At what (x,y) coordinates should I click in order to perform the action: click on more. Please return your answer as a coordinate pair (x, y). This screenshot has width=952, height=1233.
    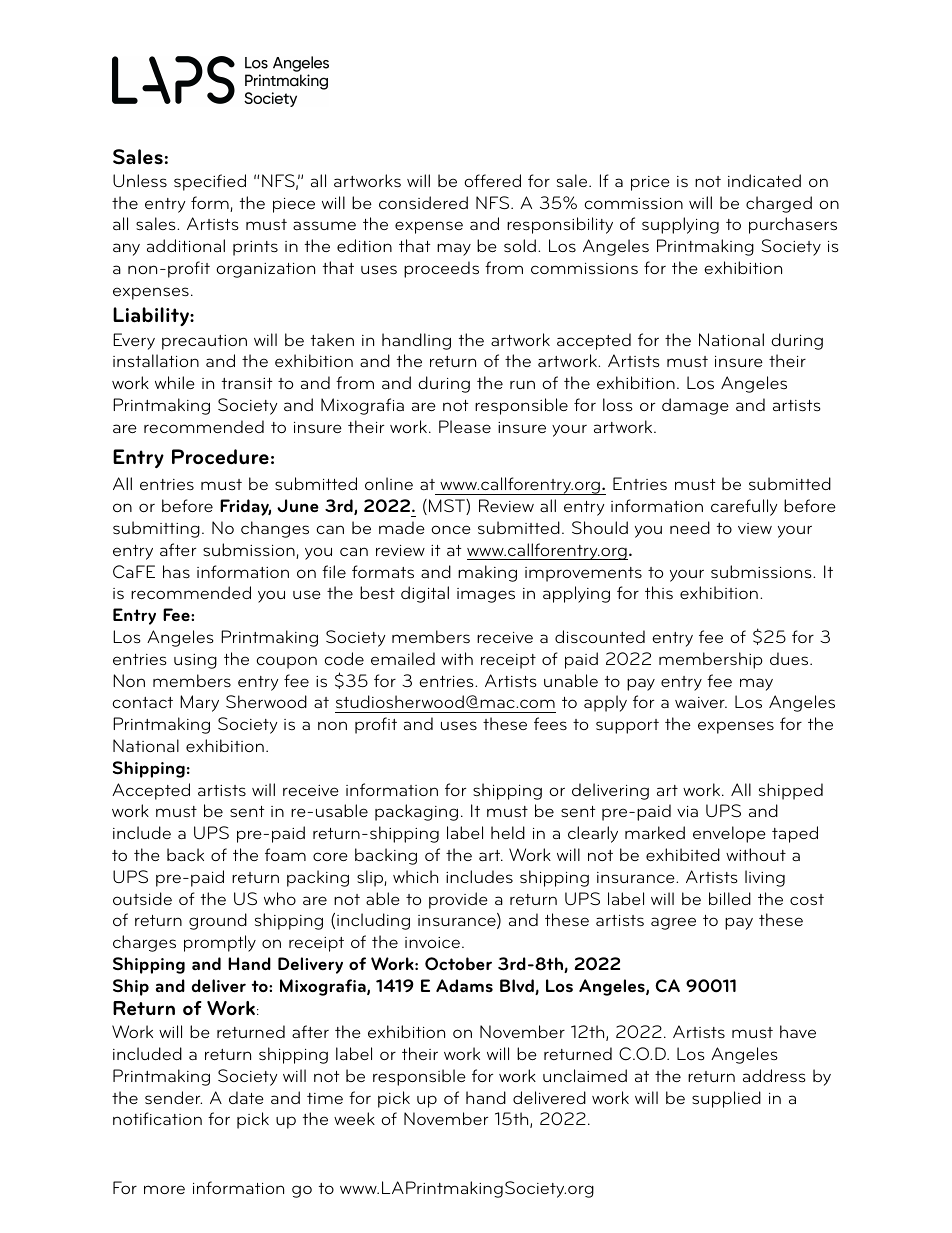
    Looking at the image, I should click on (164, 1189).
